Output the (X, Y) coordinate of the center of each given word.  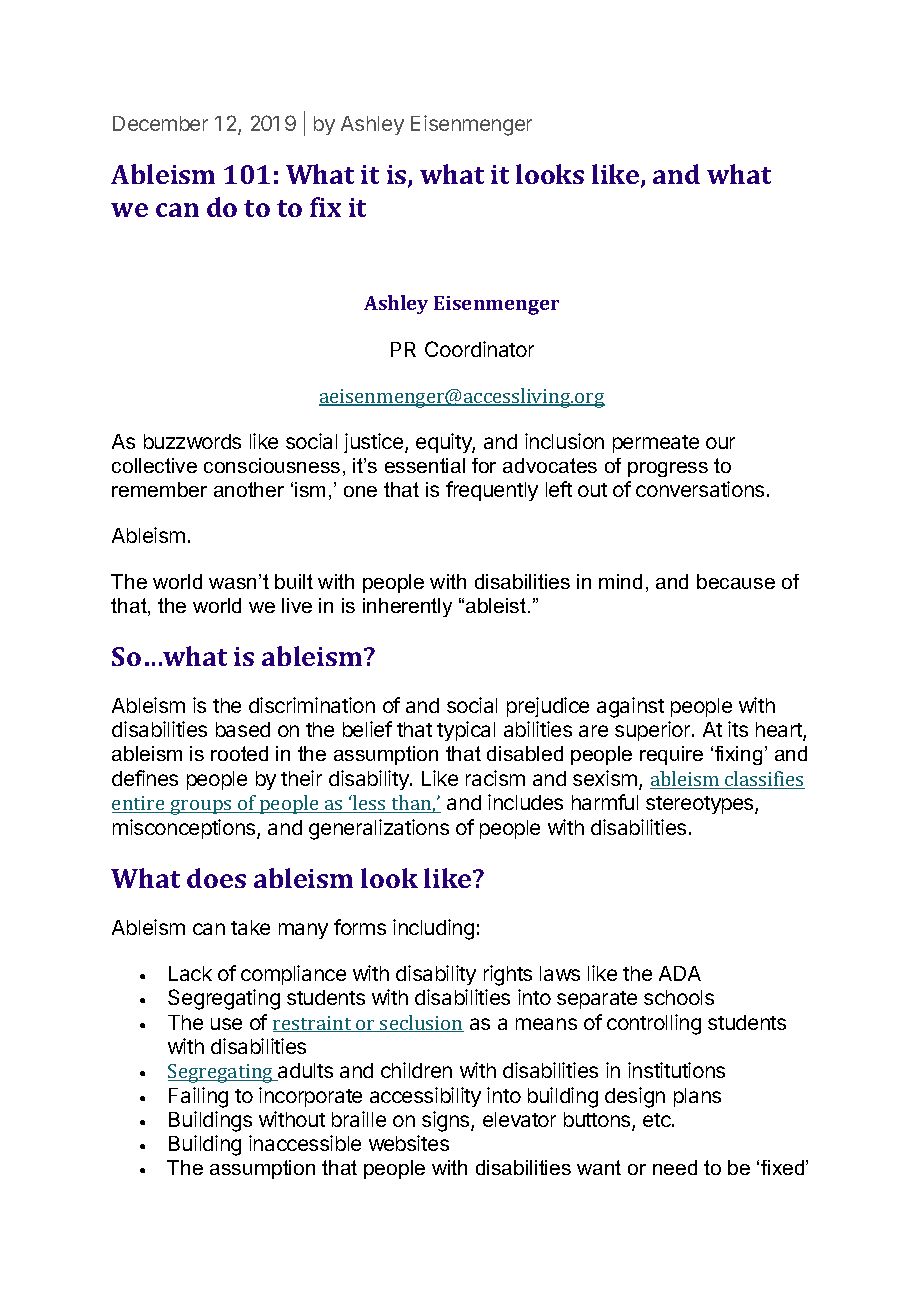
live (297, 605)
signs (447, 1121)
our (720, 443)
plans (697, 1097)
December (160, 123)
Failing (198, 1097)
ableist (497, 605)
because (736, 581)
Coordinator (479, 349)
